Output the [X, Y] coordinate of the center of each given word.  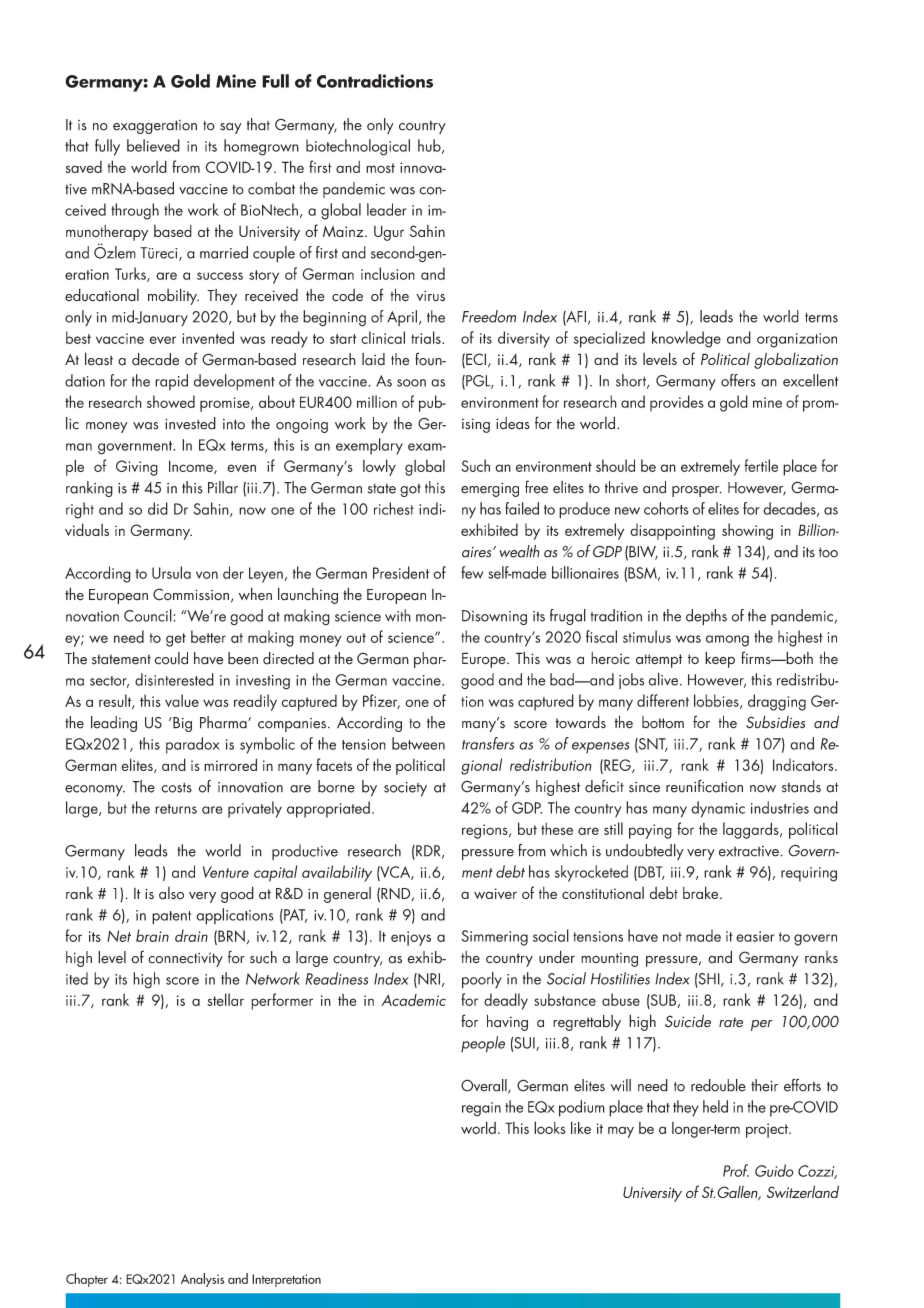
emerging [490, 490]
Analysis [202, 1280]
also [171, 893]
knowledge [686, 339]
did [158, 508]
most [380, 168]
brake [702, 892]
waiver [495, 893]
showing [747, 531]
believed [153, 145]
